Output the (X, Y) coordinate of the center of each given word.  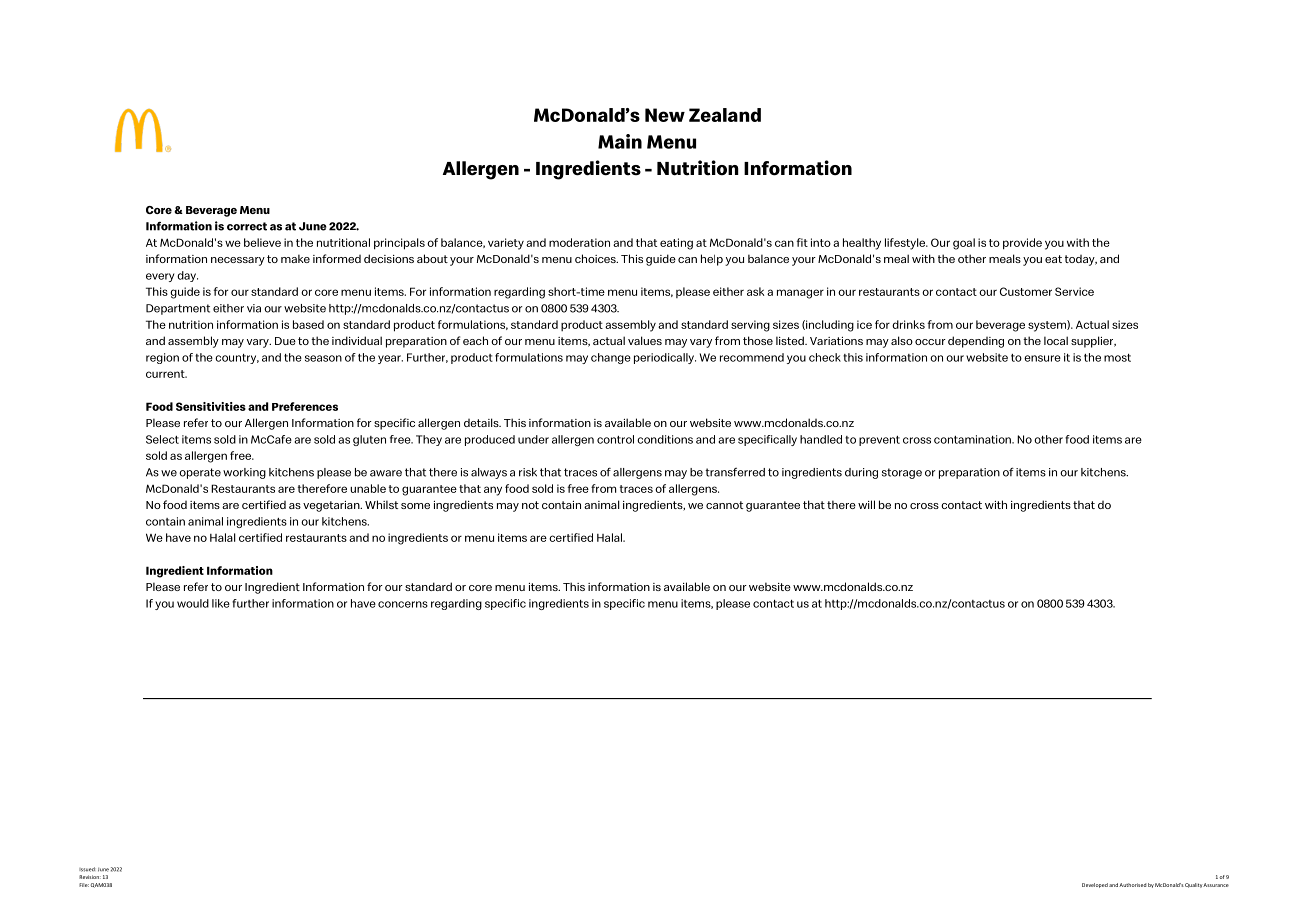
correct (247, 226)
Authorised (1132, 885)
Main (620, 141)
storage (902, 473)
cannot (724, 505)
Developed (1095, 885)
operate (200, 473)
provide (1022, 244)
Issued (87, 869)
